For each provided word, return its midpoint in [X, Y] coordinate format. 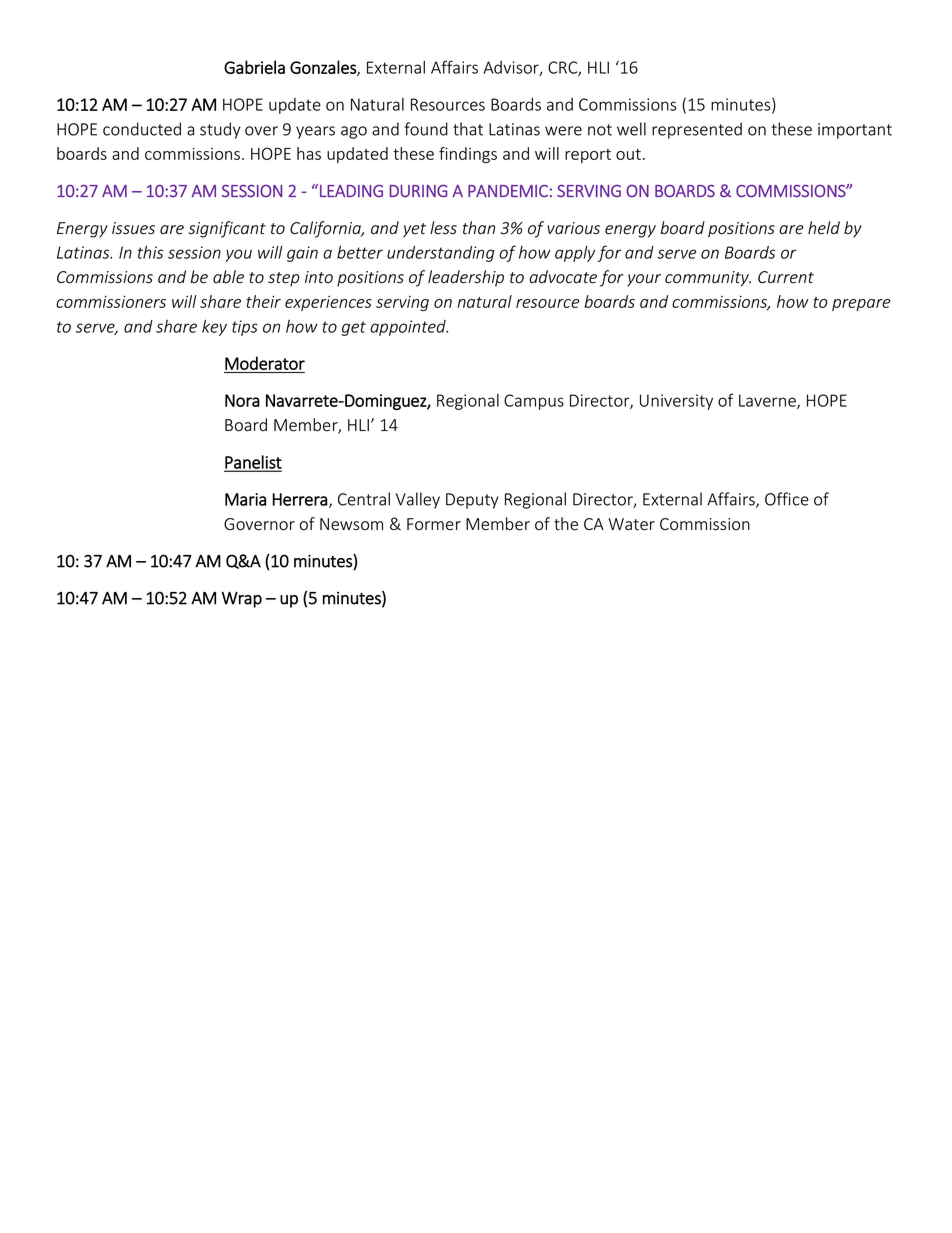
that [468, 129]
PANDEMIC [508, 191]
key [214, 328]
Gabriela [254, 67]
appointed [409, 328]
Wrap [242, 600]
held [824, 228]
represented [697, 130]
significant [227, 229]
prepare [861, 305]
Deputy [472, 501]
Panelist [253, 463]
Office [787, 499]
